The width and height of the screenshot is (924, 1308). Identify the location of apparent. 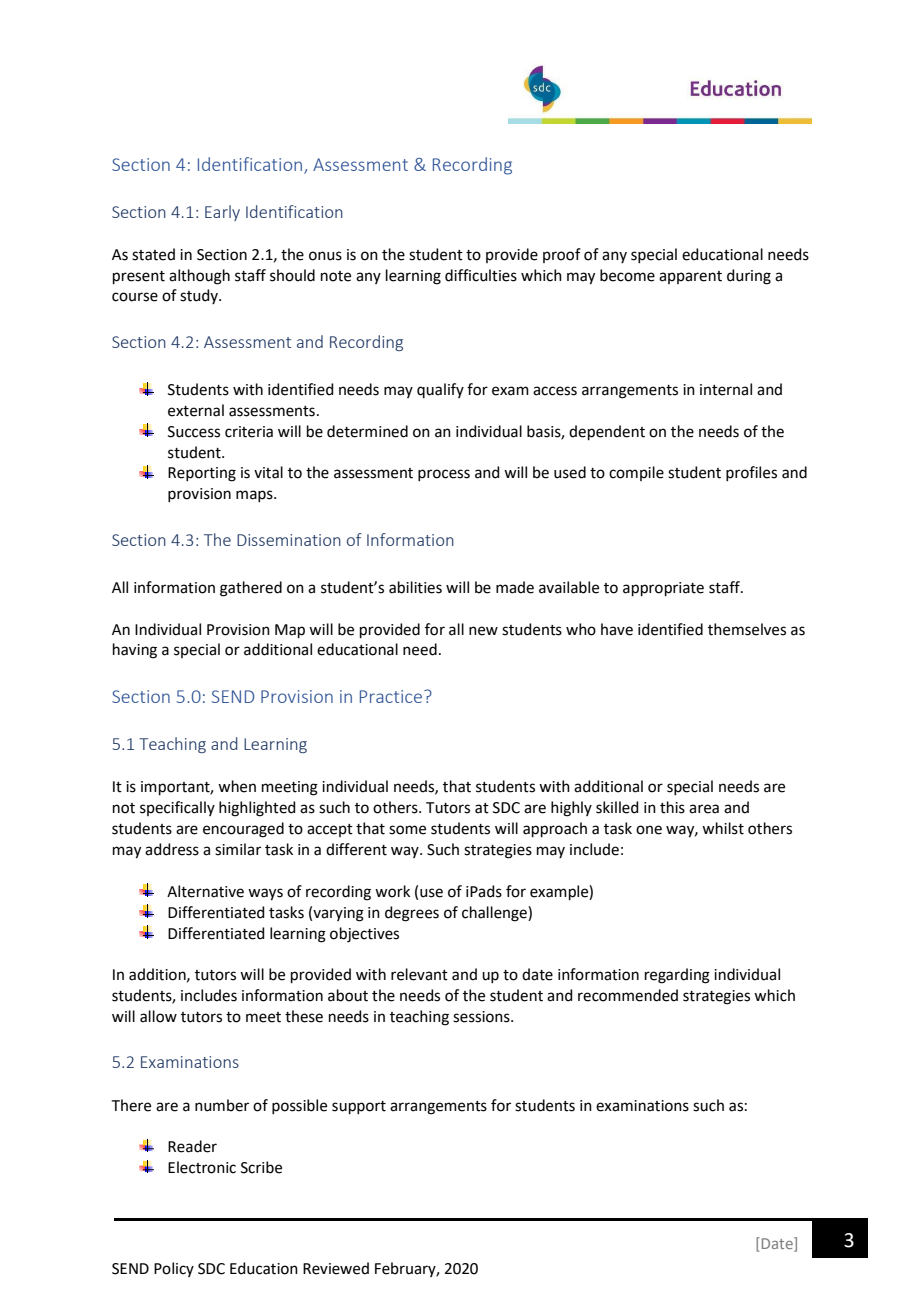
(690, 277).
